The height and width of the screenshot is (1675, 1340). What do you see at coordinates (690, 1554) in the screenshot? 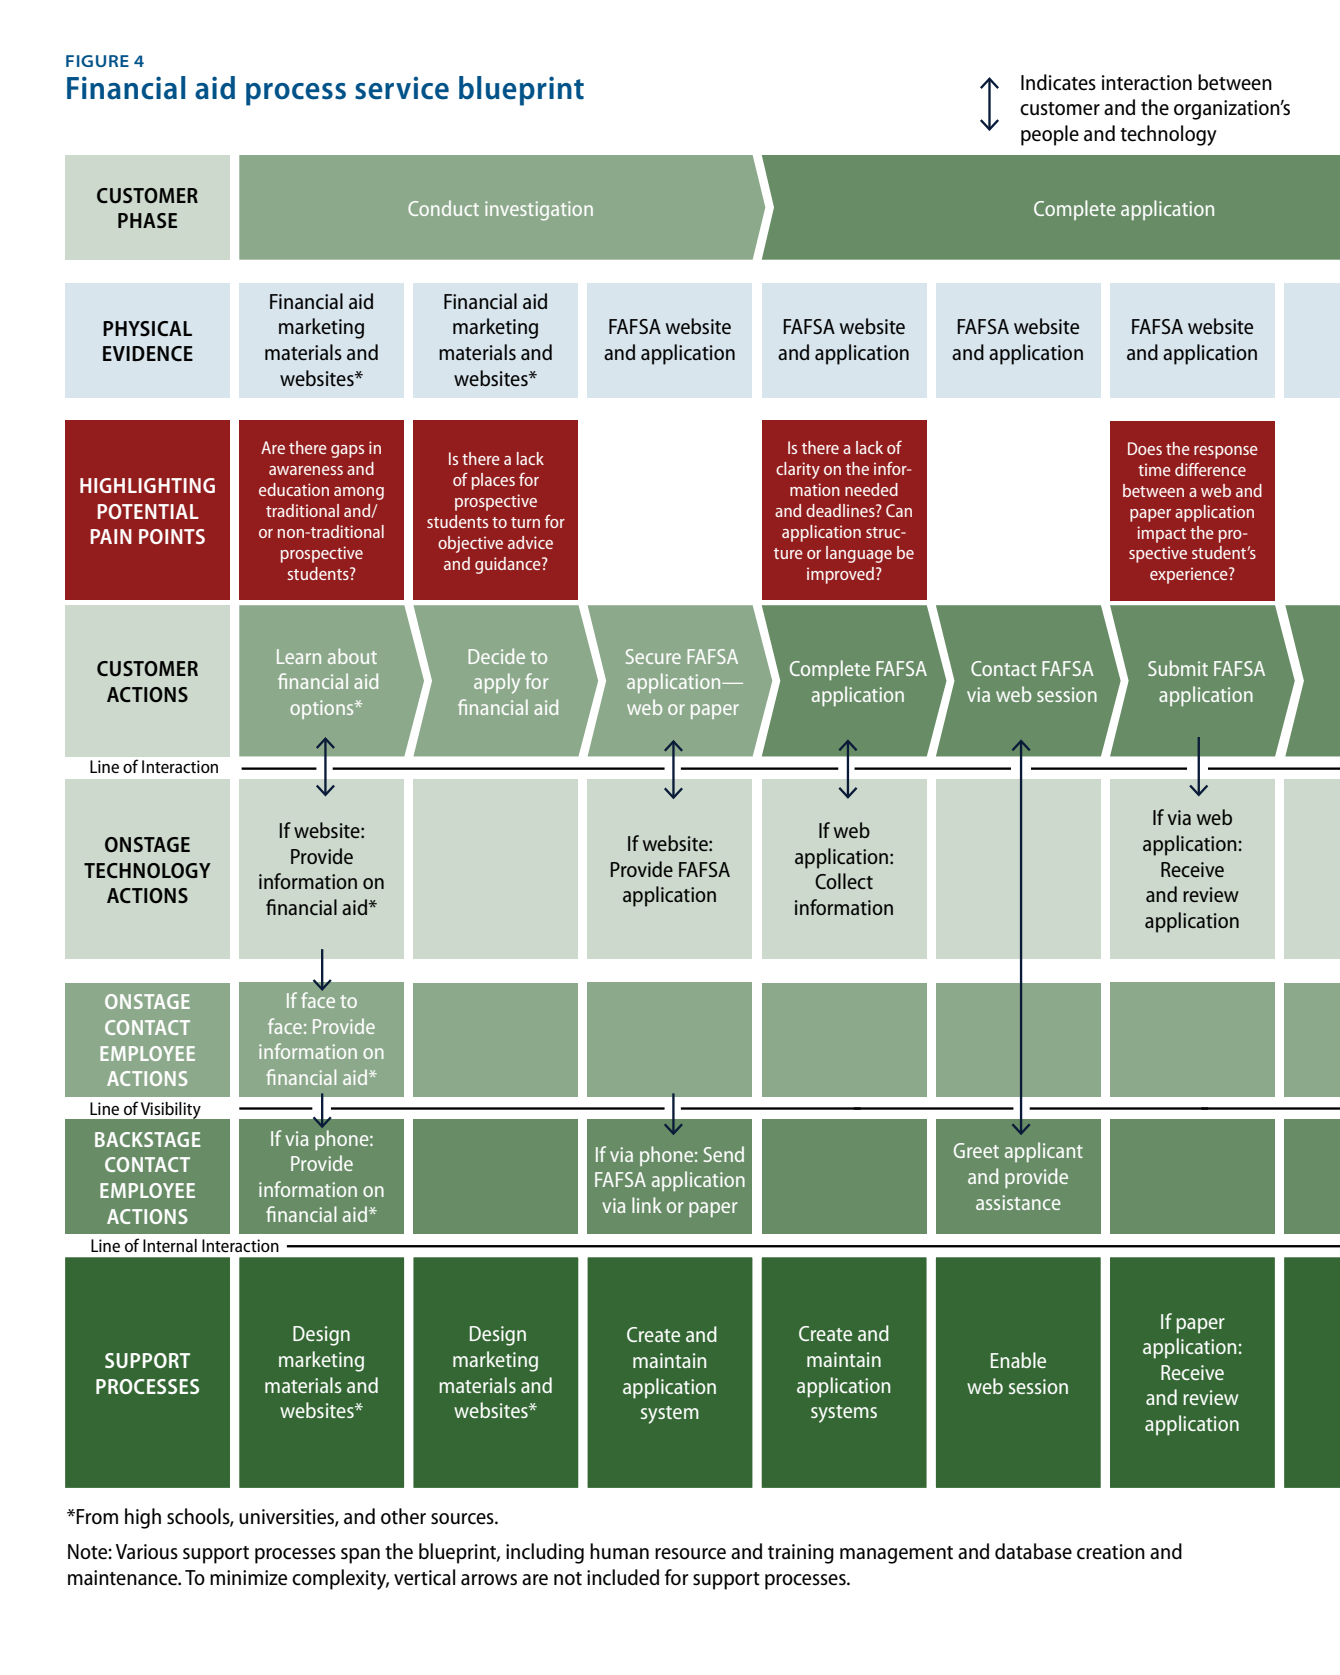
I see `resource` at bounding box center [690, 1554].
